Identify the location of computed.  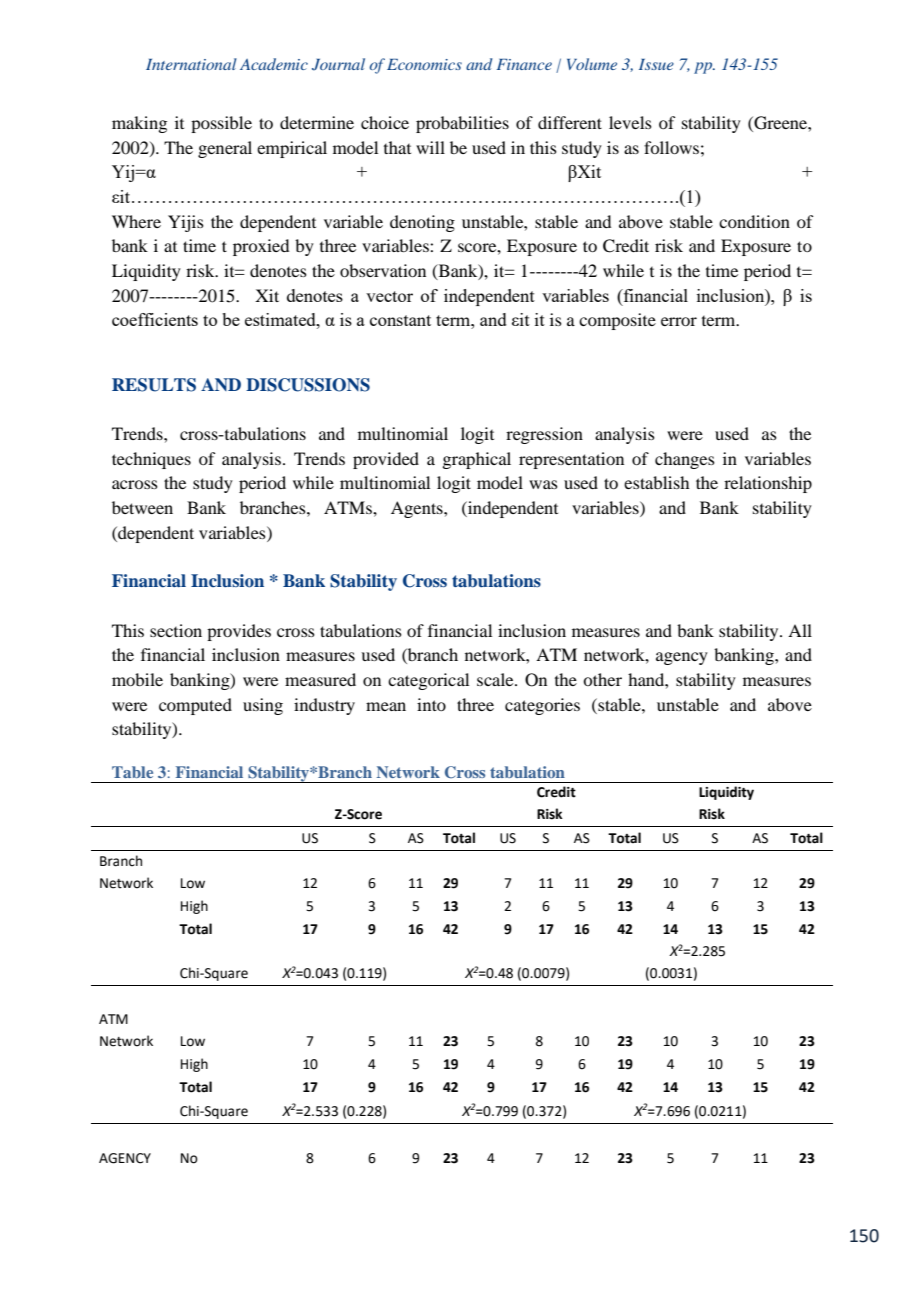
(195, 706).
